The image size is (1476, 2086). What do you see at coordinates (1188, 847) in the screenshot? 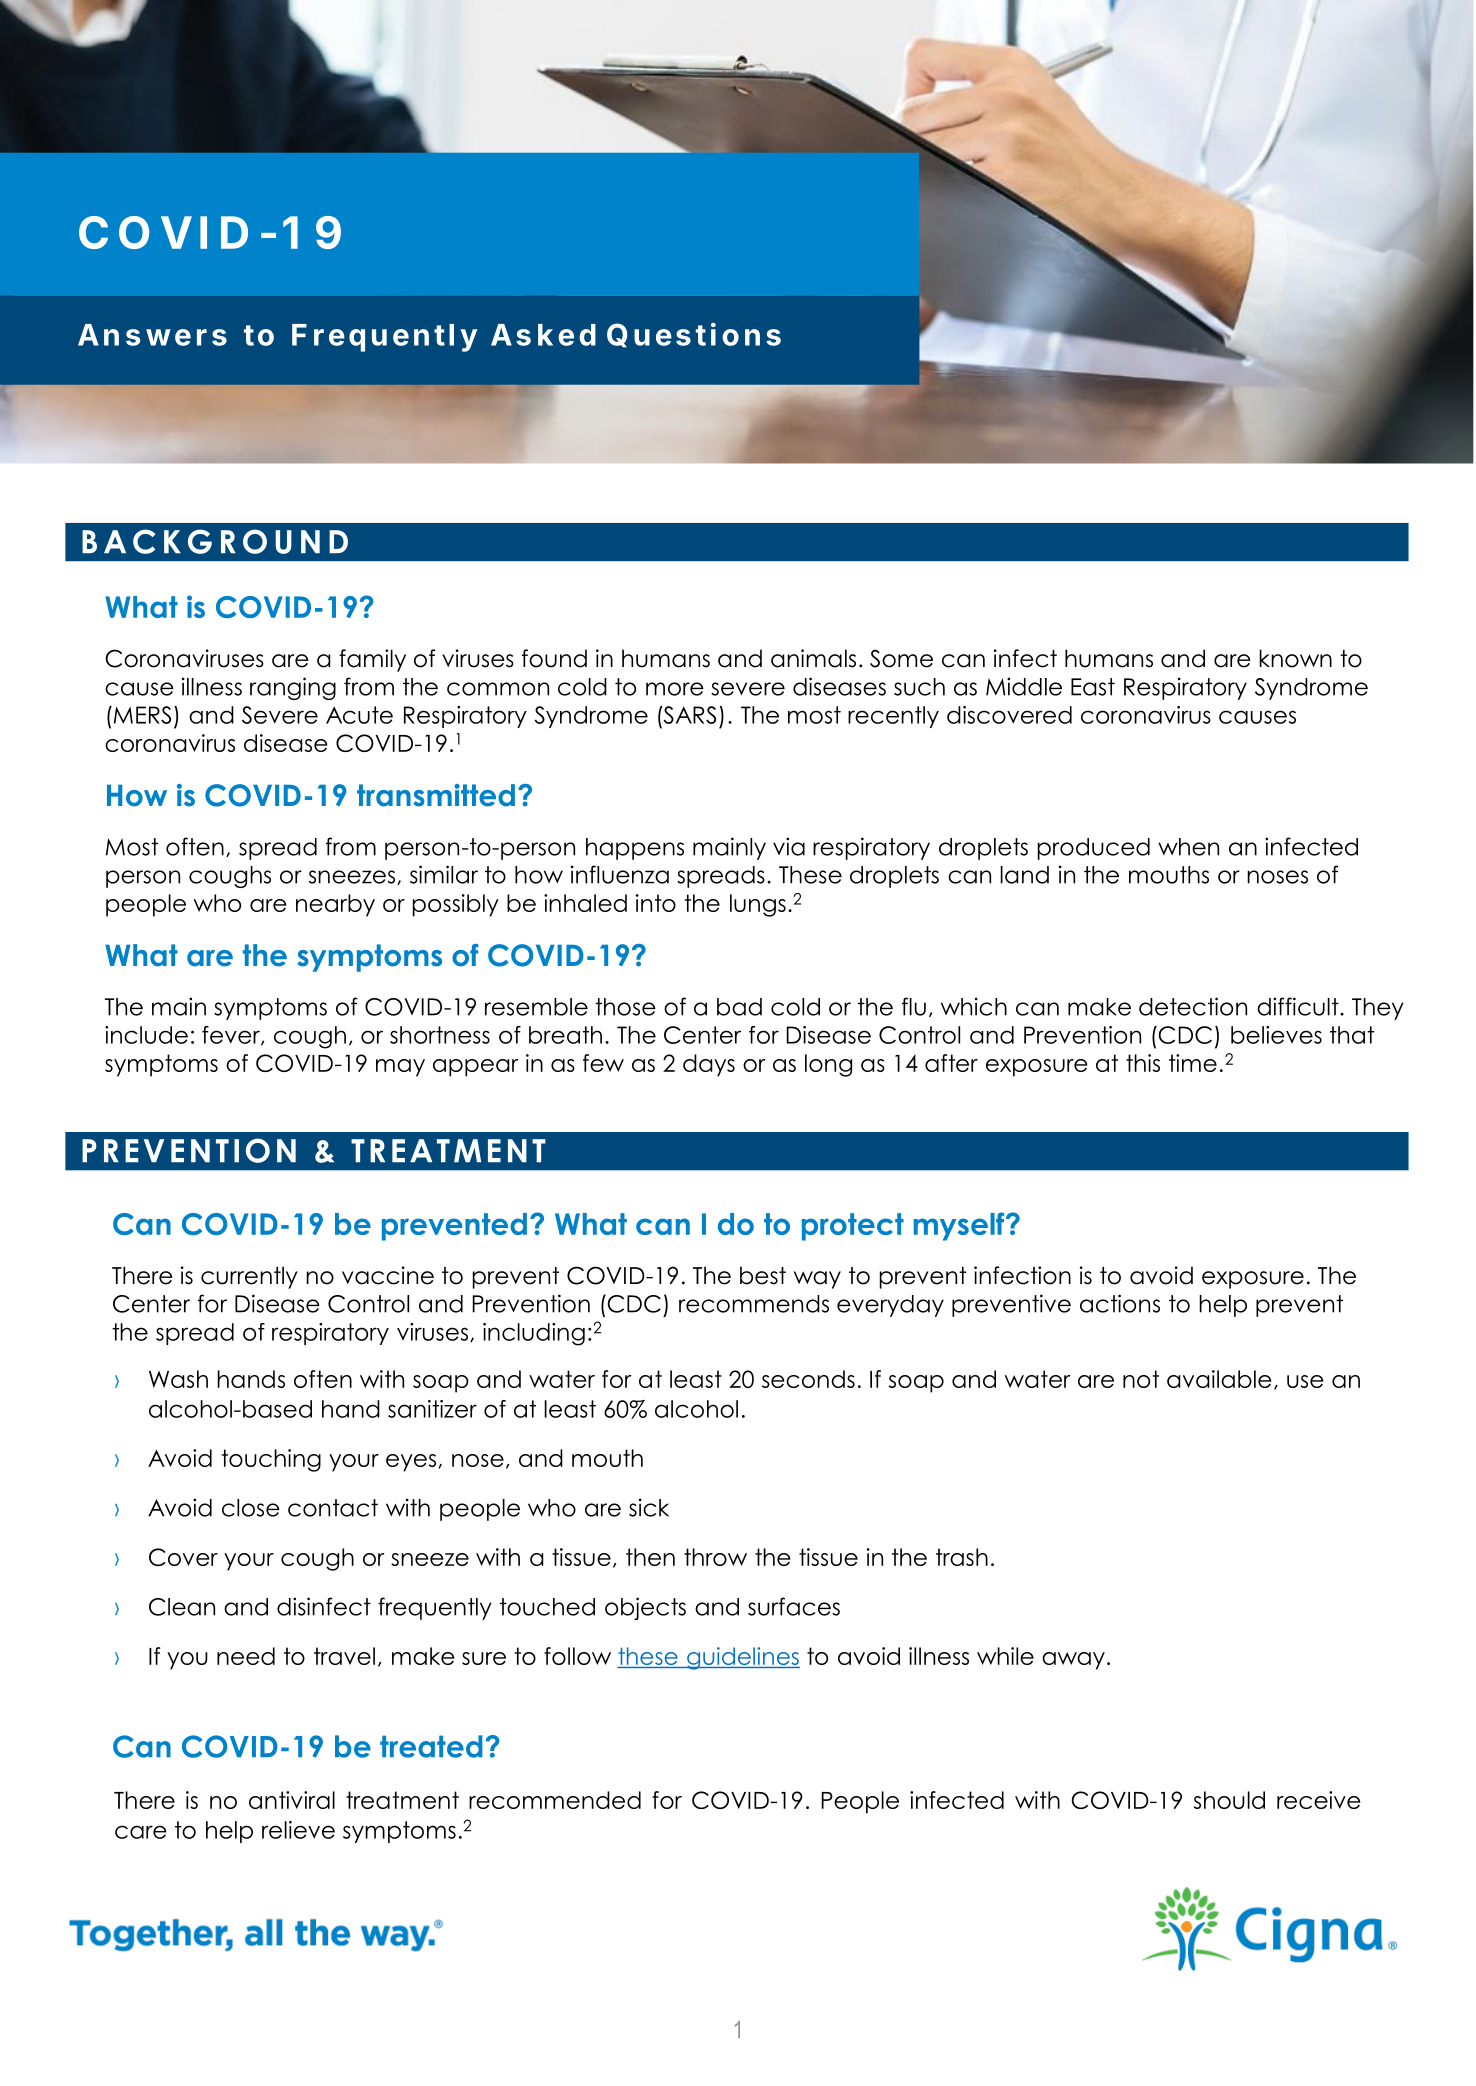
I see `when` at bounding box center [1188, 847].
